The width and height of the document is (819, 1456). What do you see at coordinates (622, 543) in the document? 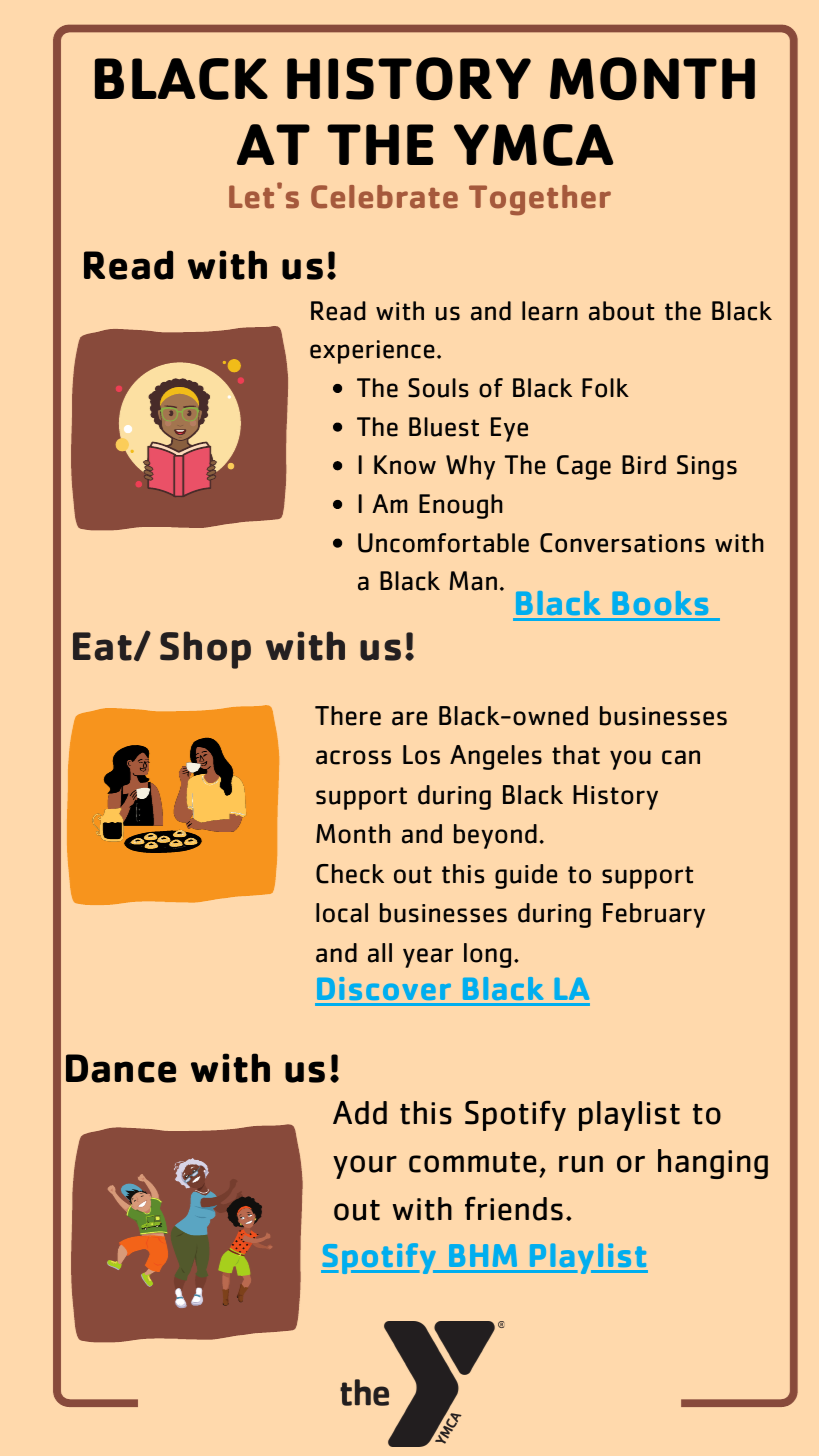
I see `Conversations` at bounding box center [622, 543].
